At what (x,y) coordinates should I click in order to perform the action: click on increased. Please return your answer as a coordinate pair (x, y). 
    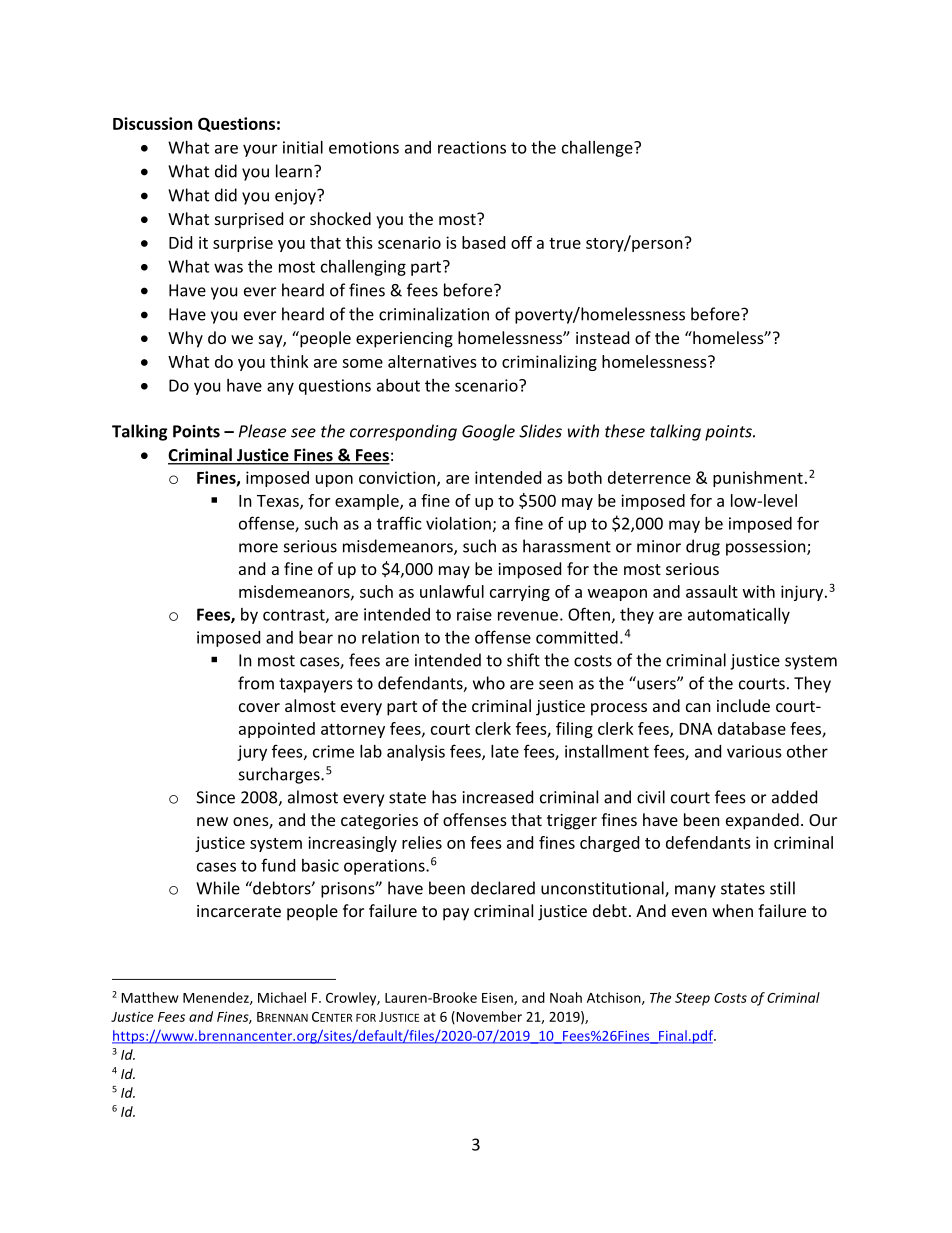
    Looking at the image, I should click on (498, 797).
